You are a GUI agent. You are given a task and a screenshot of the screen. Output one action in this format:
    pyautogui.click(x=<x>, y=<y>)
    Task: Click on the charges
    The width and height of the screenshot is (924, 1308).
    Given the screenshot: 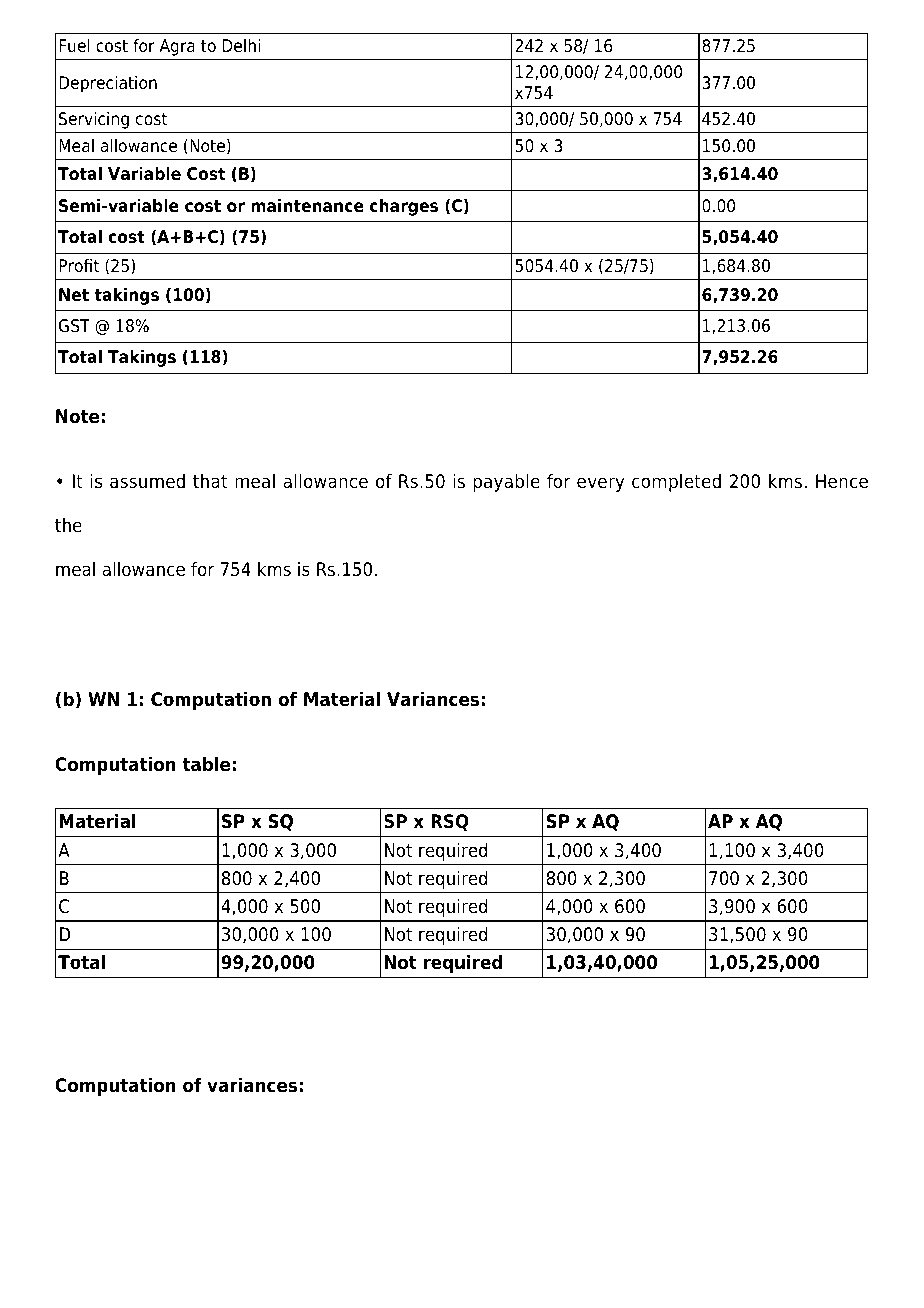 What is the action you would take?
    pyautogui.click(x=404, y=207)
